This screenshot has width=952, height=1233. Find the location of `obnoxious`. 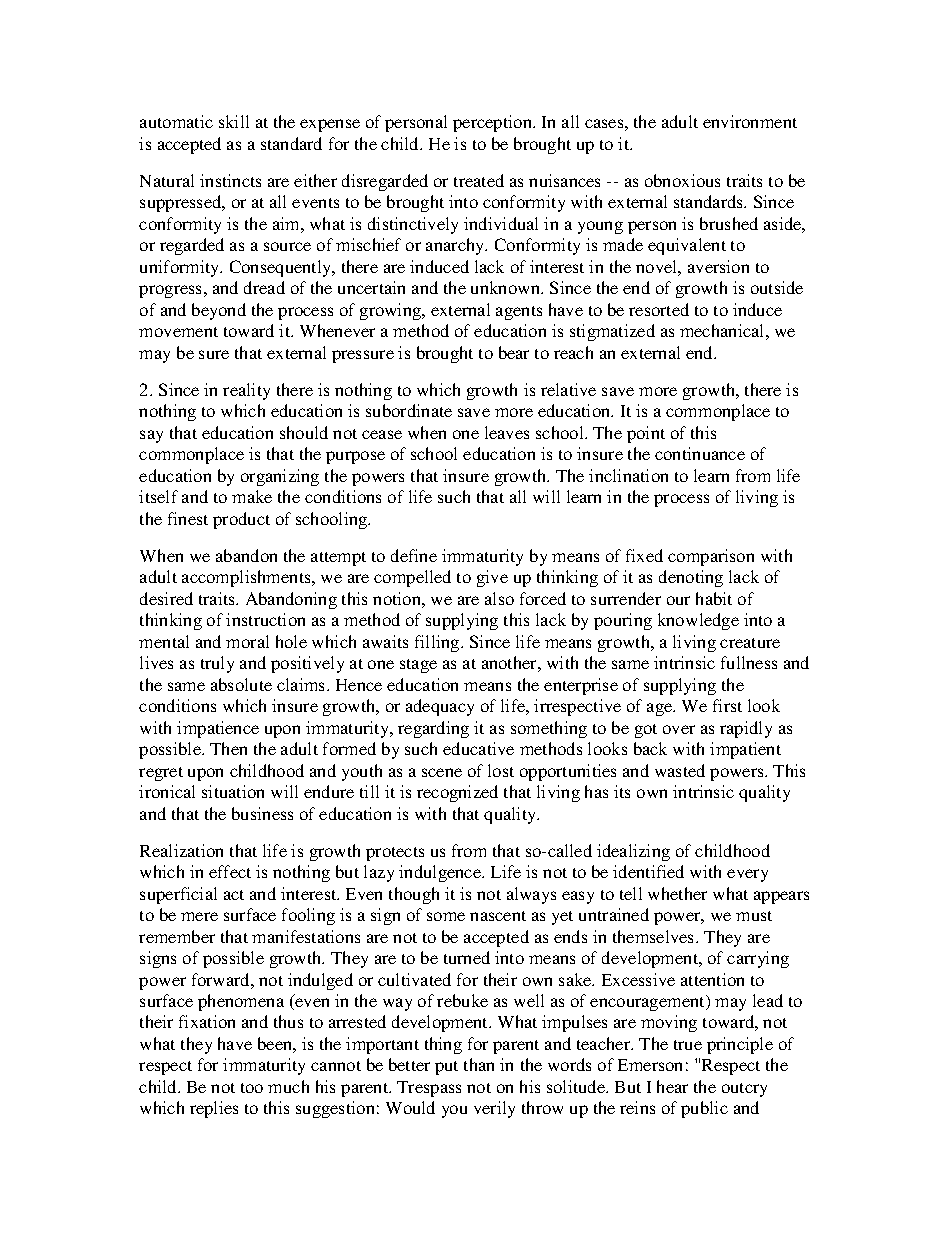

obnoxious is located at coordinates (682, 180).
